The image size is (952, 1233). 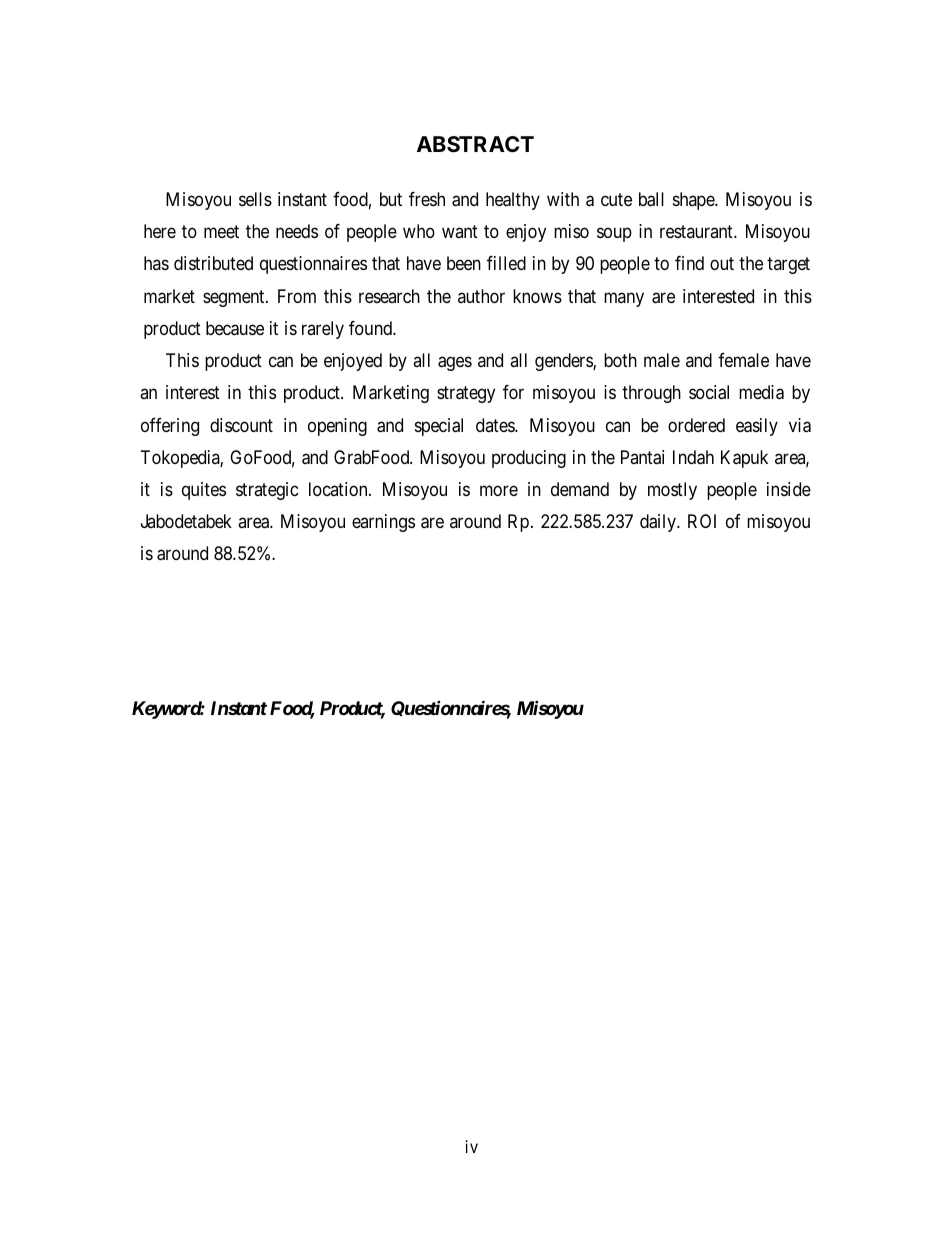 What do you see at coordinates (204, 491) in the screenshot?
I see `quites` at bounding box center [204, 491].
